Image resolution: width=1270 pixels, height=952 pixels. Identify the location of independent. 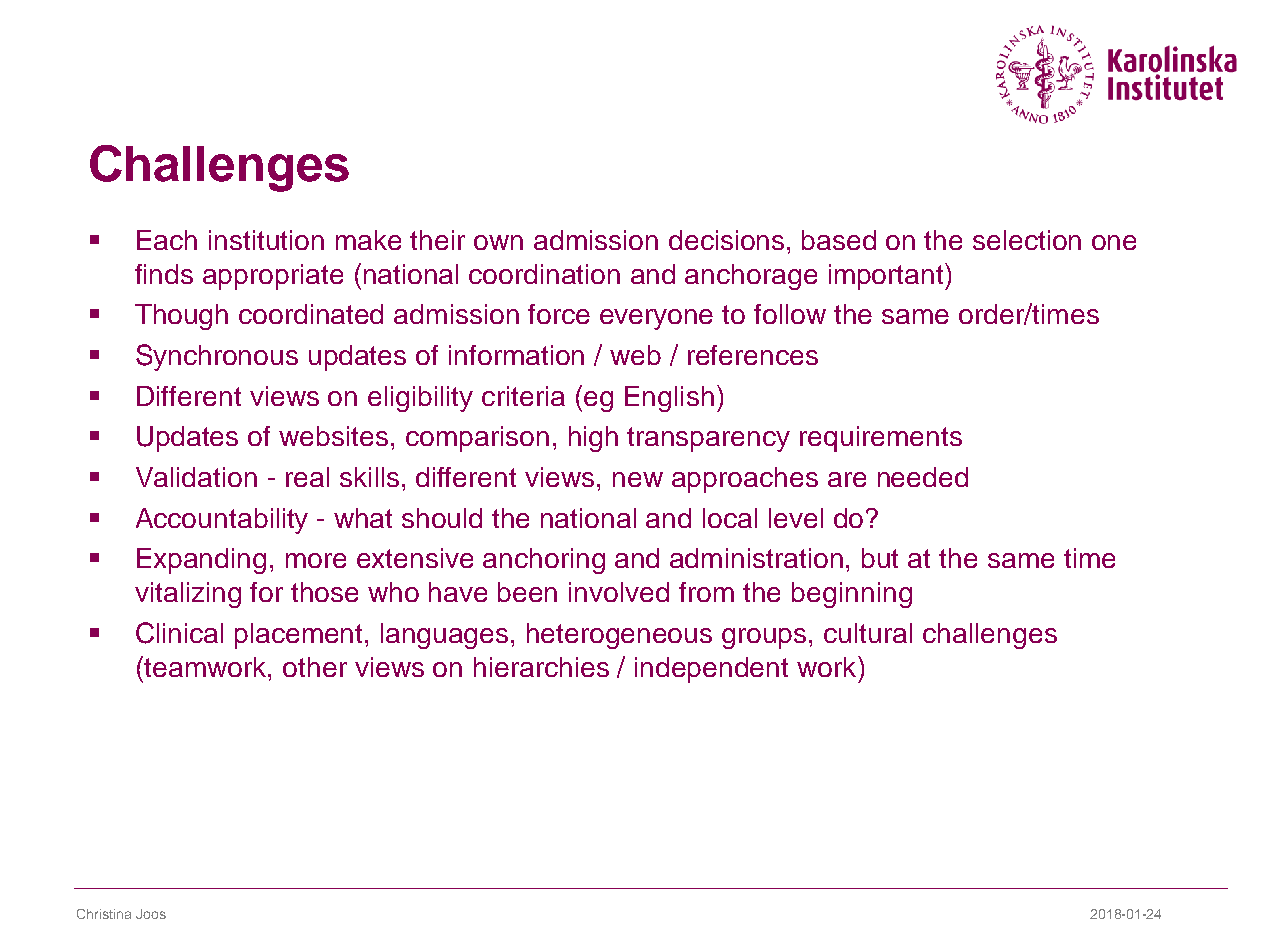
(711, 670).
